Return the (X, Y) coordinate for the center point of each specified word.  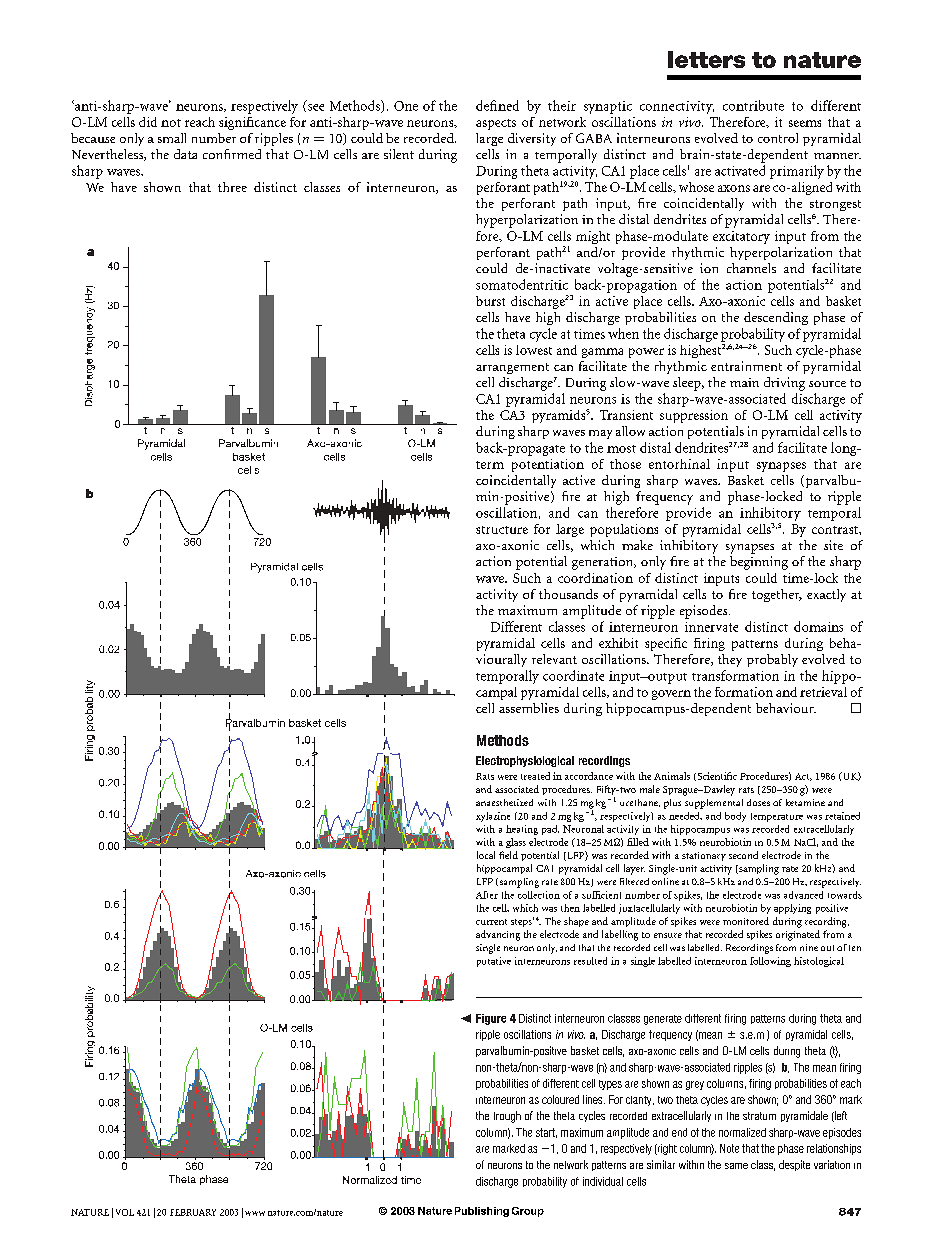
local (486, 855)
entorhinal (679, 464)
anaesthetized (504, 802)
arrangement (512, 368)
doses (758, 802)
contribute (753, 105)
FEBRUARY (193, 1212)
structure (502, 530)
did (148, 122)
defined (497, 105)
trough (507, 1117)
